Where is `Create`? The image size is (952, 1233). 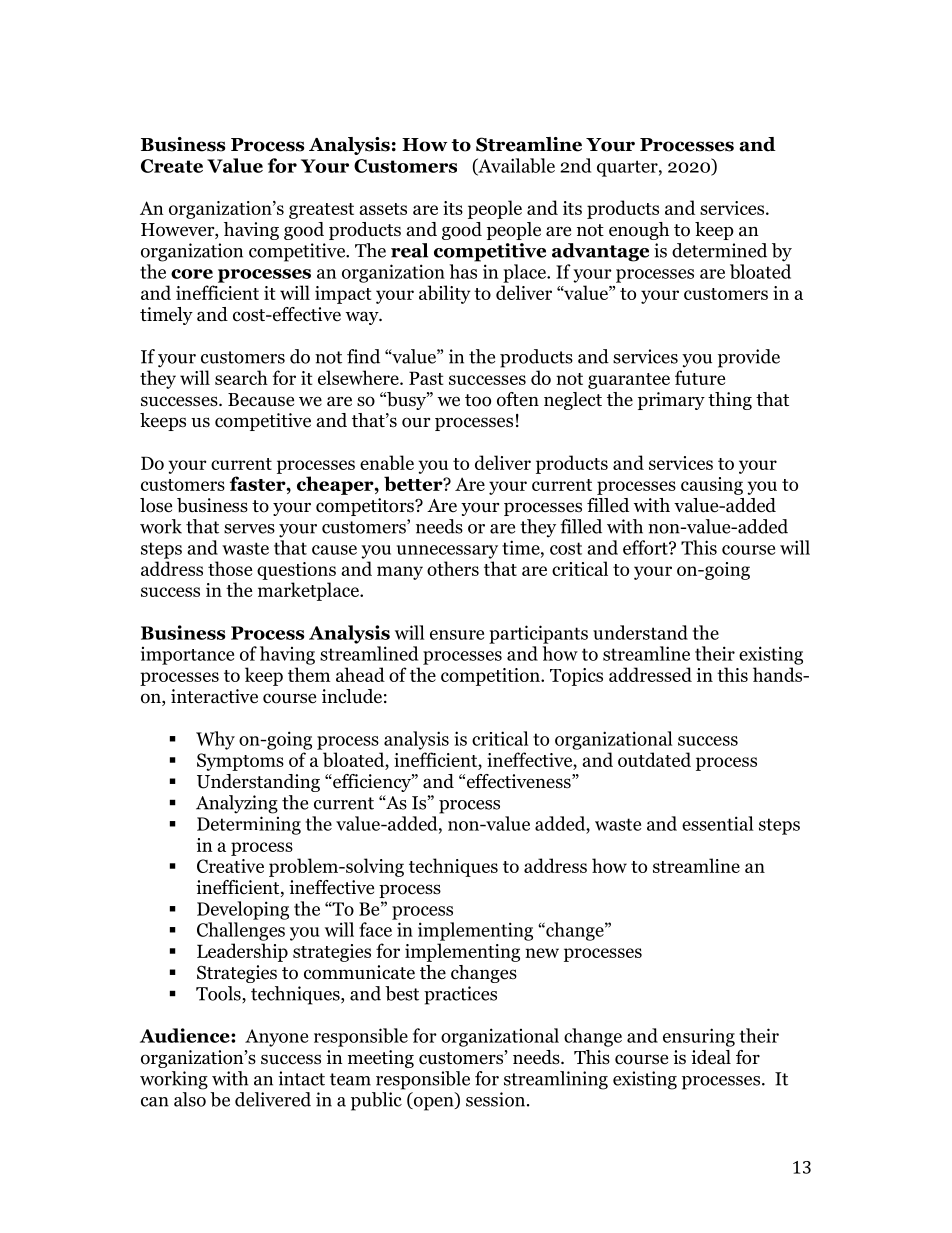 Create is located at coordinates (172, 166).
